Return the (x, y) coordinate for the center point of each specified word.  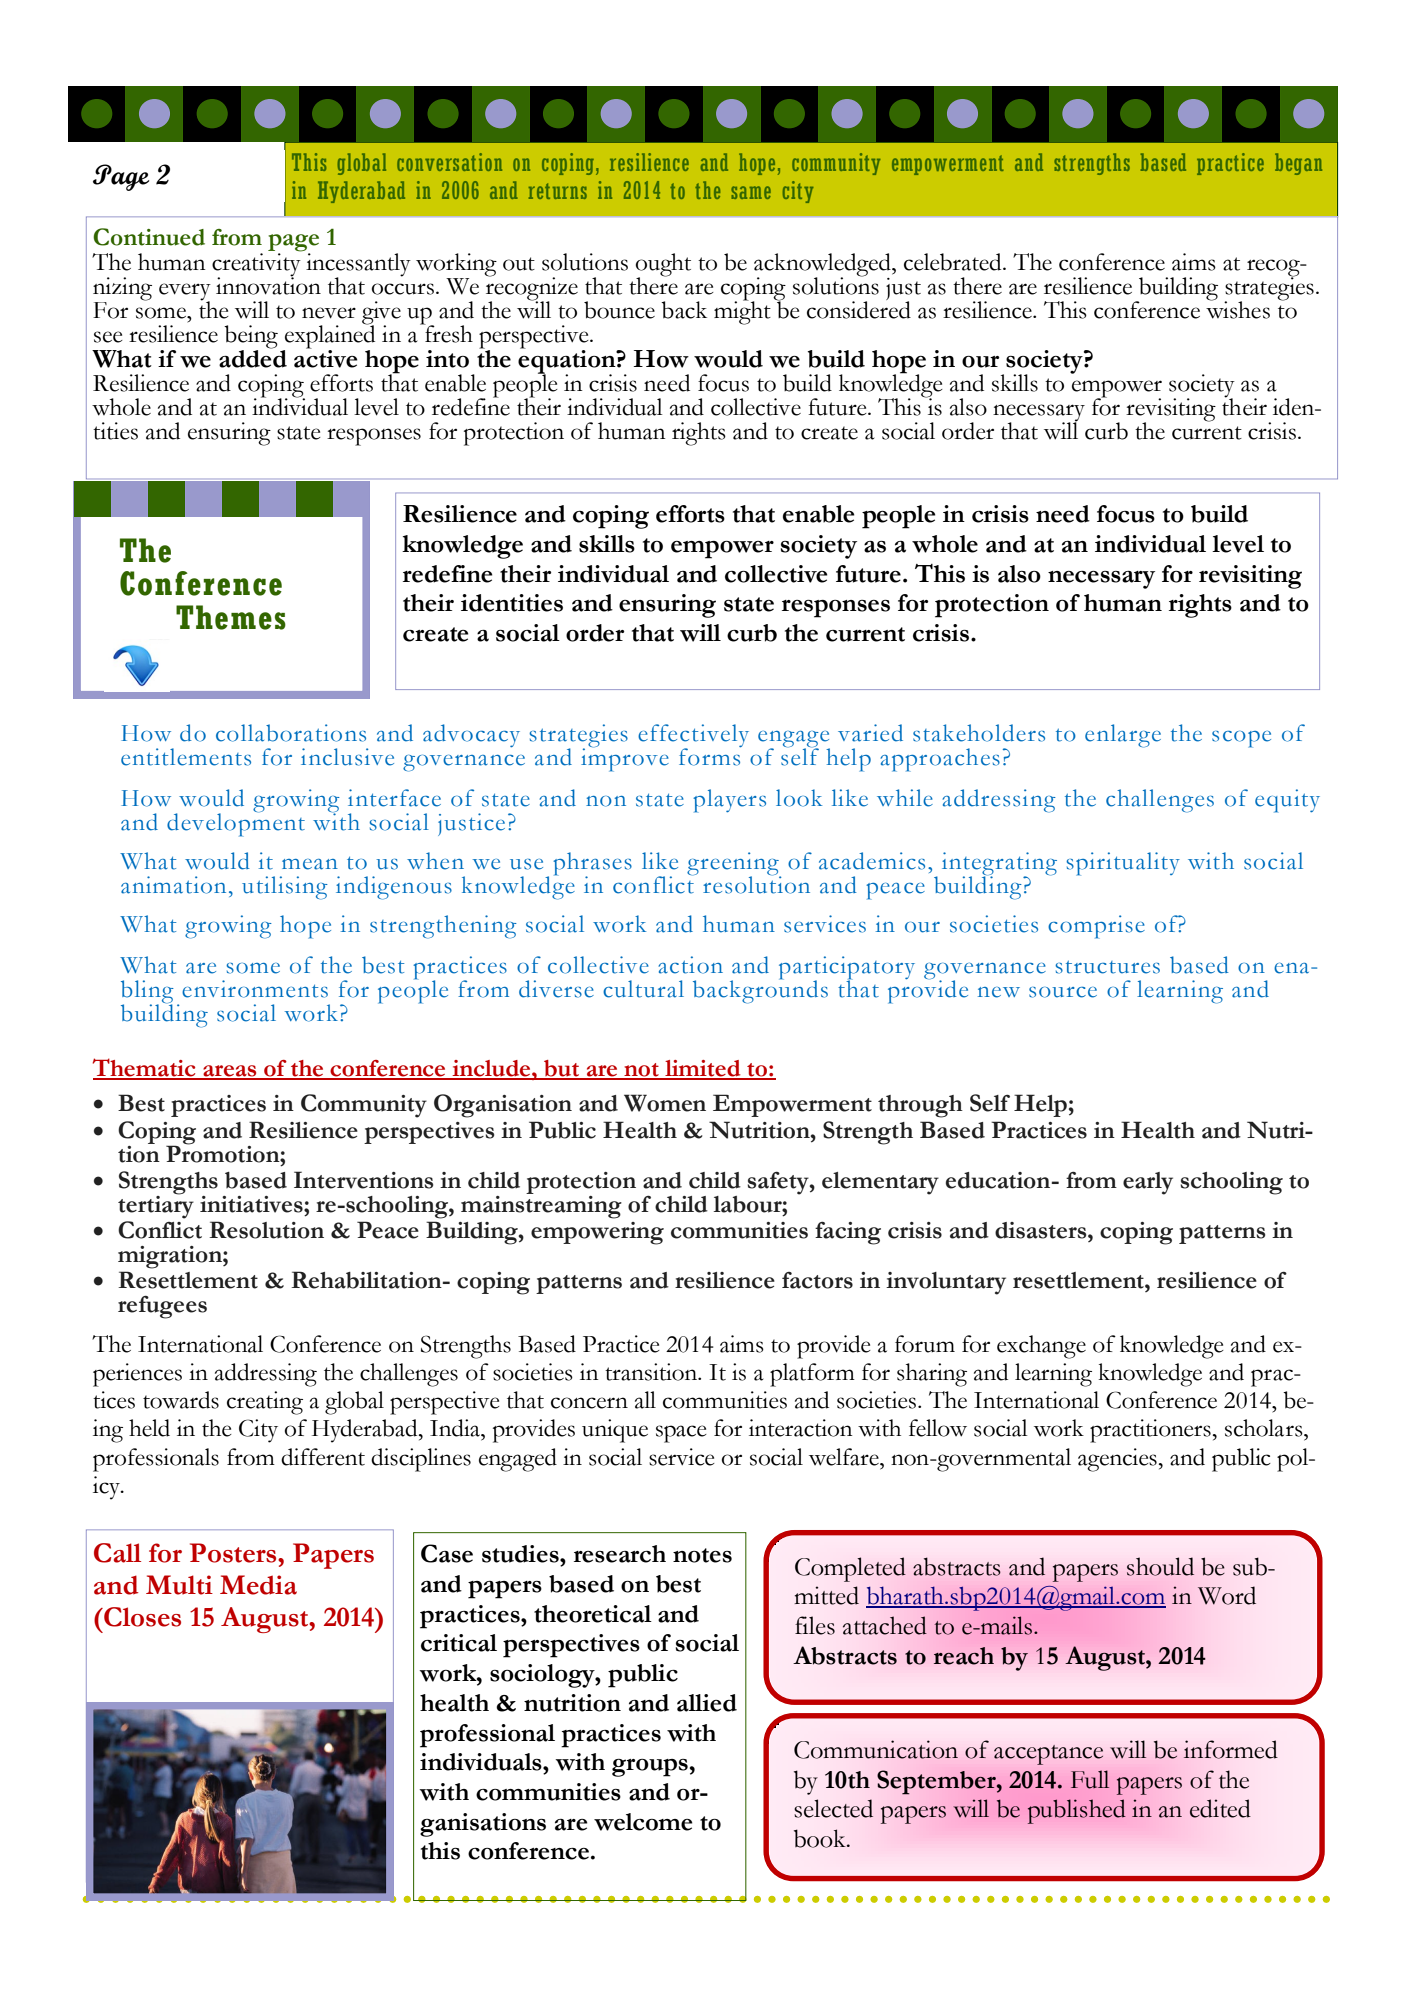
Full (1090, 1779)
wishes (1238, 309)
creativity (257, 265)
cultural (643, 989)
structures (1107, 967)
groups (650, 1768)
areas (230, 1072)
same (751, 192)
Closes (141, 1617)
